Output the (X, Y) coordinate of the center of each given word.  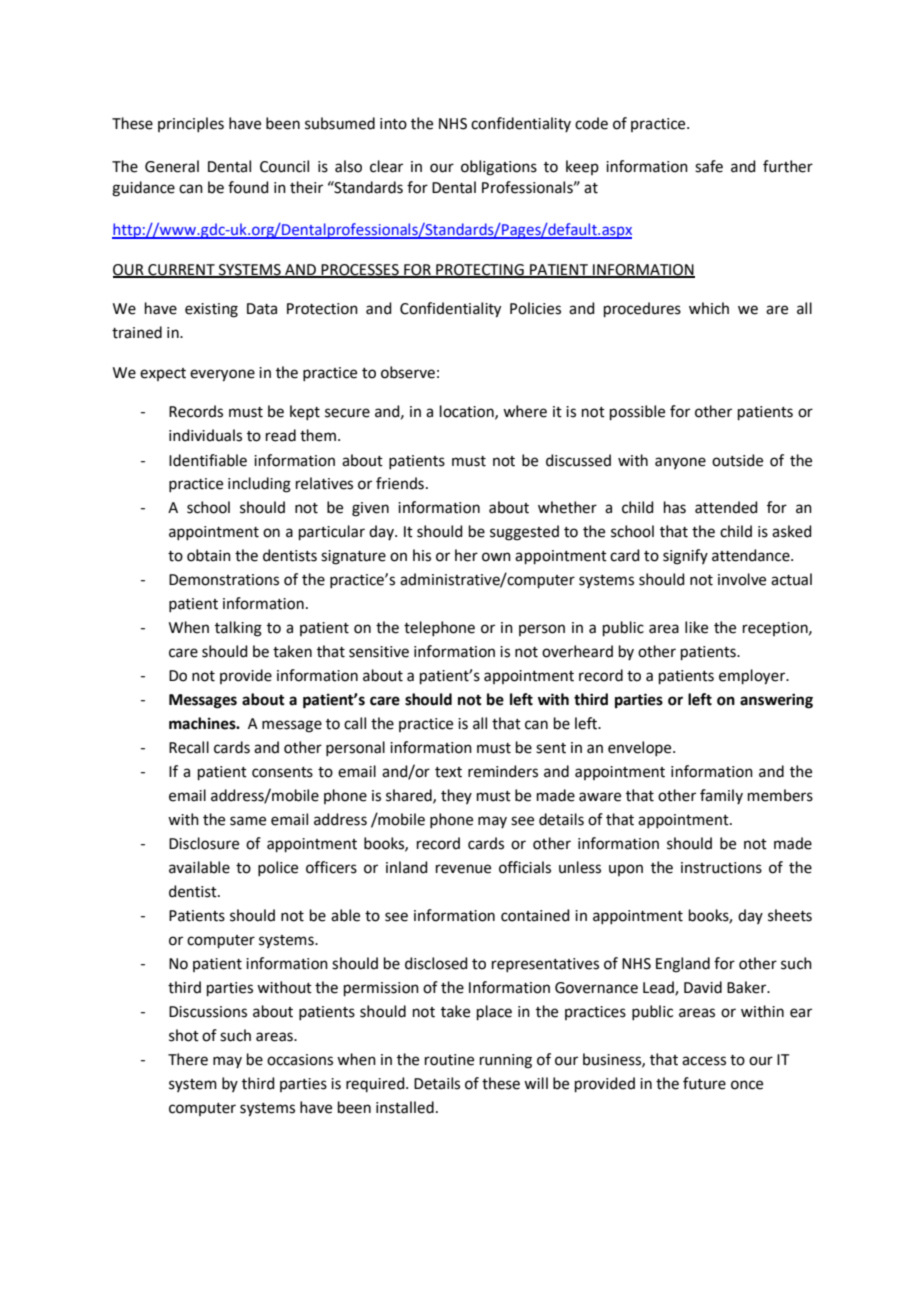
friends (400, 483)
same (248, 821)
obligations (499, 168)
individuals (205, 435)
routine (449, 1060)
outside (737, 460)
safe (709, 166)
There (188, 1059)
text (448, 772)
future (704, 1083)
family (721, 796)
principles (191, 124)
